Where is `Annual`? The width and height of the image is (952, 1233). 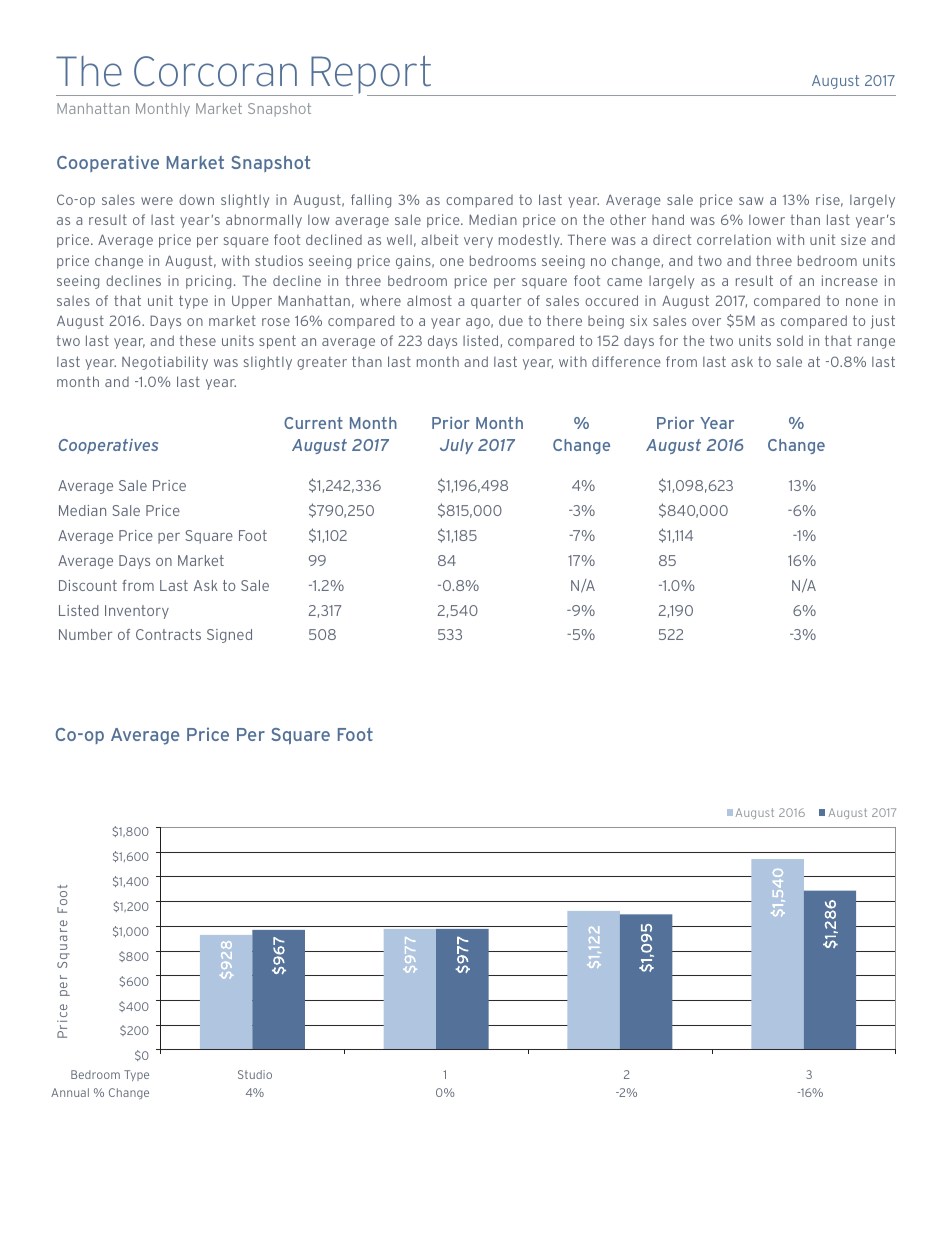
Annual is located at coordinates (70, 1092).
